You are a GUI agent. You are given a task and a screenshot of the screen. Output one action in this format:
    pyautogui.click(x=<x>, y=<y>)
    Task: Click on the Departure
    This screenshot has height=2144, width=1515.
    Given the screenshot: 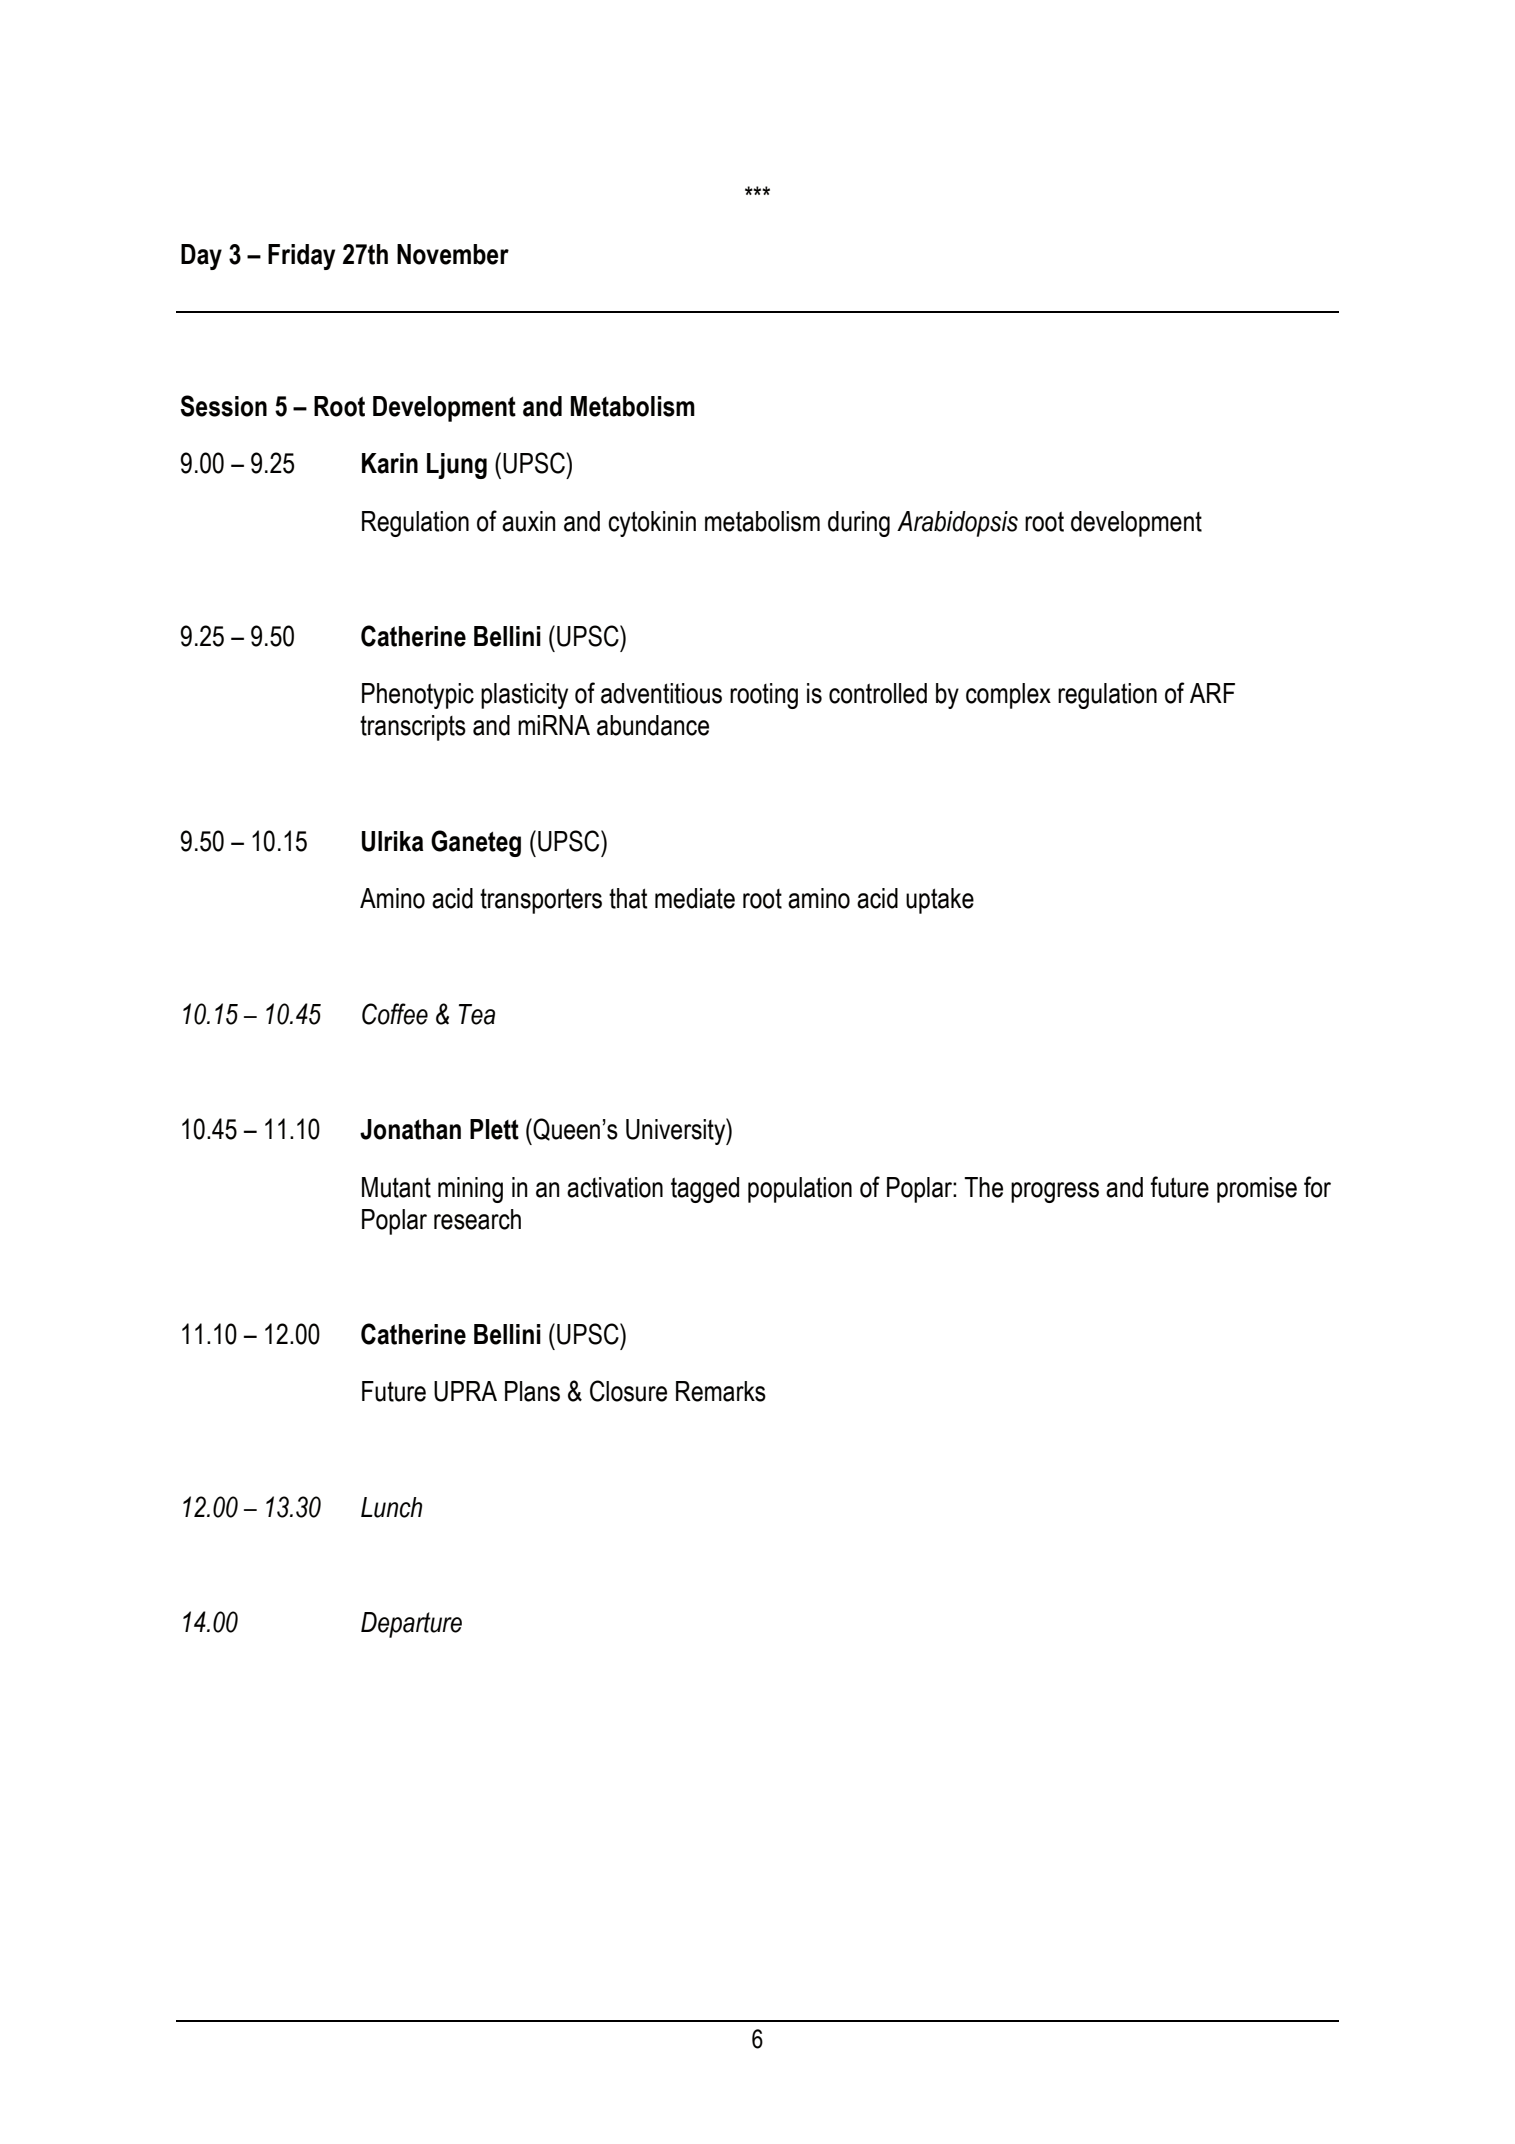 What is the action you would take?
    pyautogui.click(x=411, y=1625)
